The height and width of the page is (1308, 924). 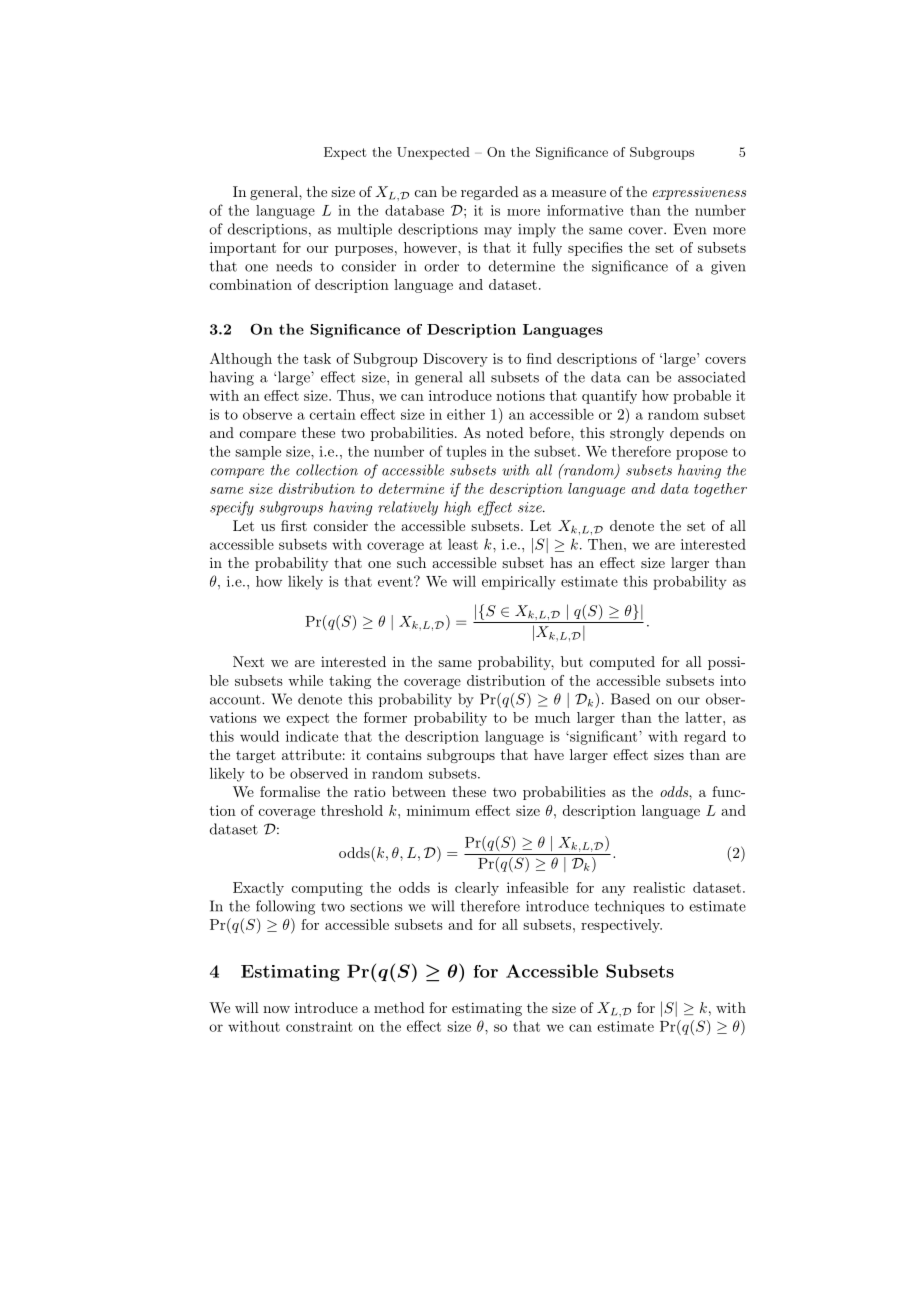 What do you see at coordinates (621, 926) in the page?
I see `respectively` at bounding box center [621, 926].
